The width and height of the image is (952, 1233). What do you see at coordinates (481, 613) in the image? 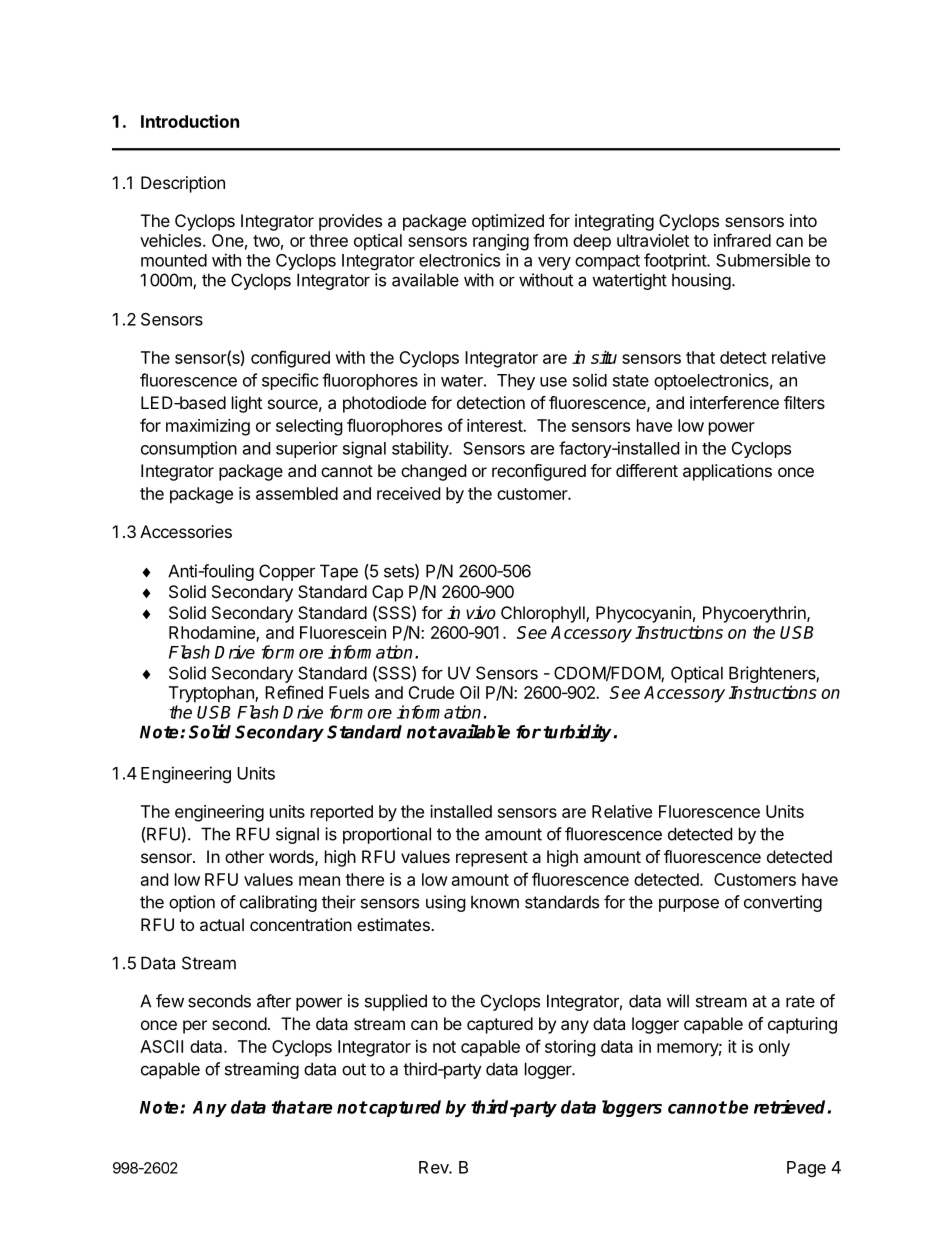
I see `vivo` at bounding box center [481, 613].
